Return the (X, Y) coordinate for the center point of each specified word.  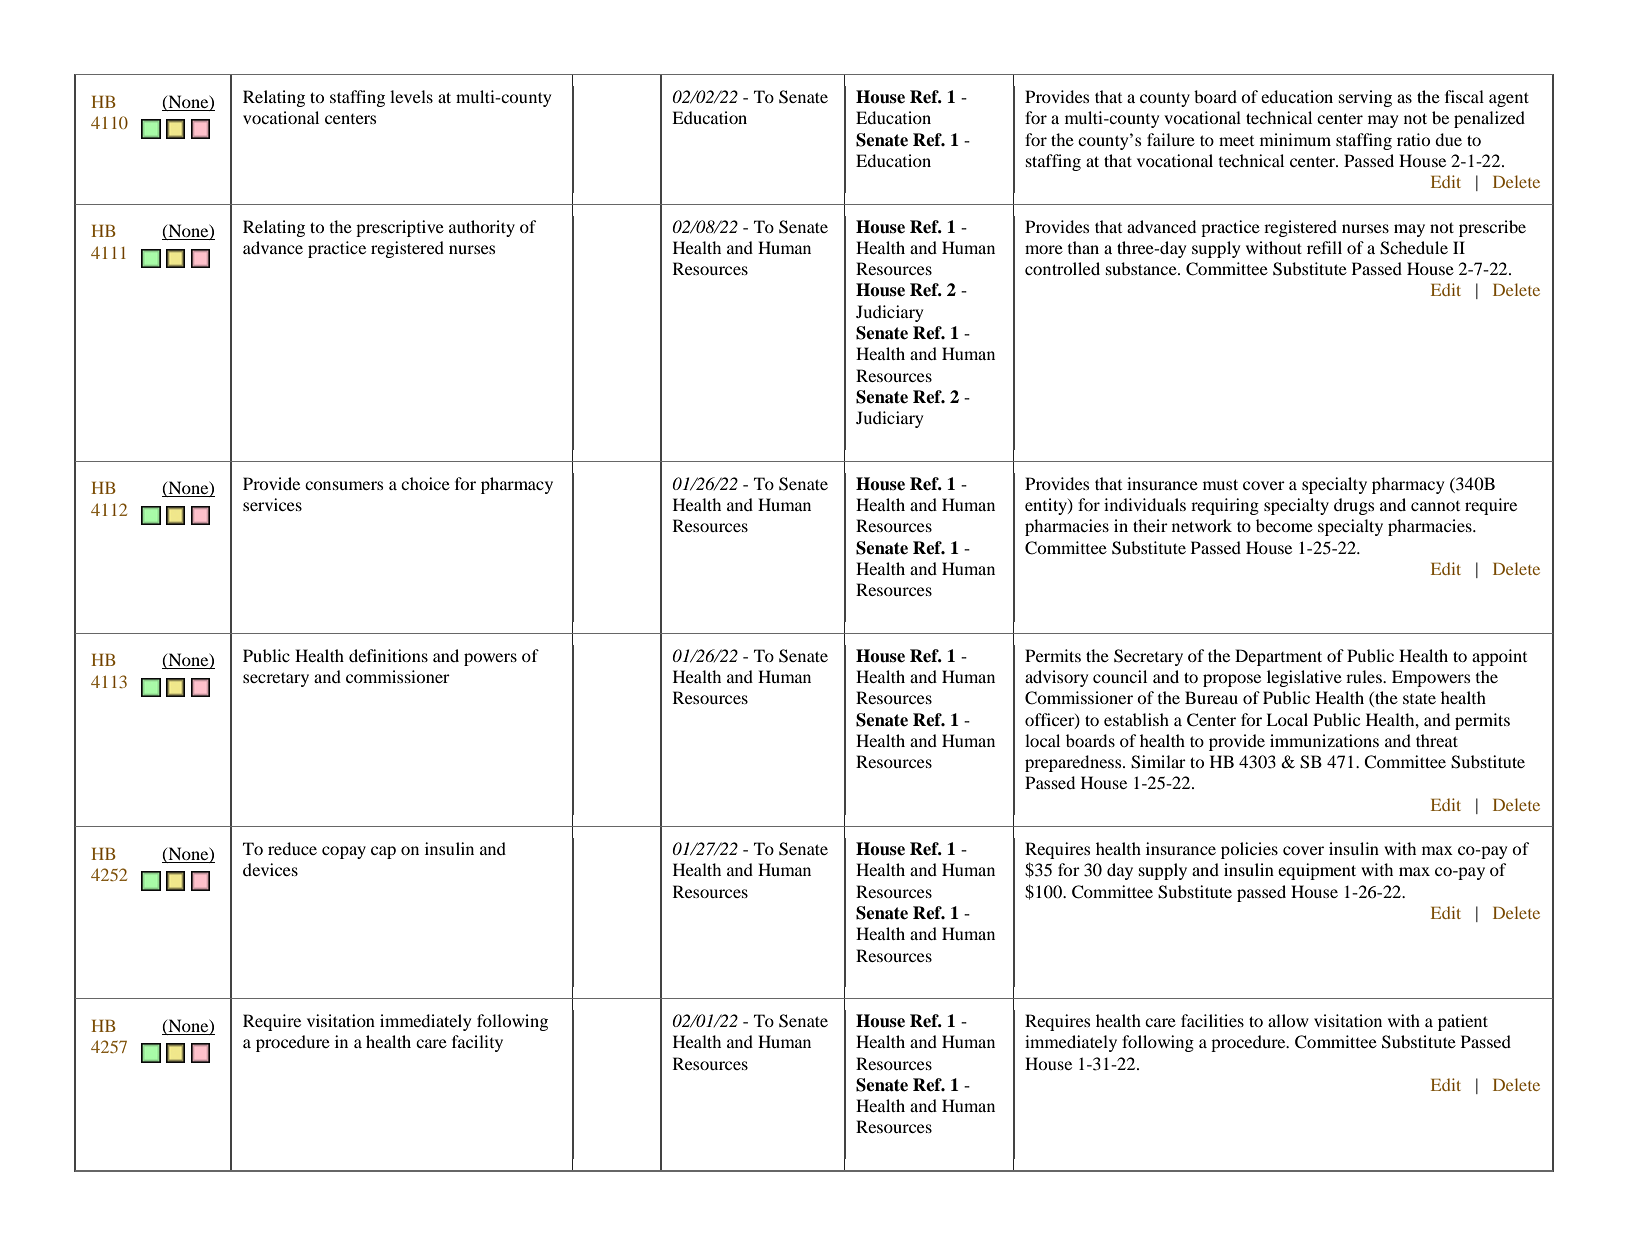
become (1284, 525)
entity (1047, 506)
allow (1288, 1020)
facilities (1212, 1020)
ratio (1413, 139)
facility (477, 1043)
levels (411, 96)
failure (1171, 139)
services (272, 504)
